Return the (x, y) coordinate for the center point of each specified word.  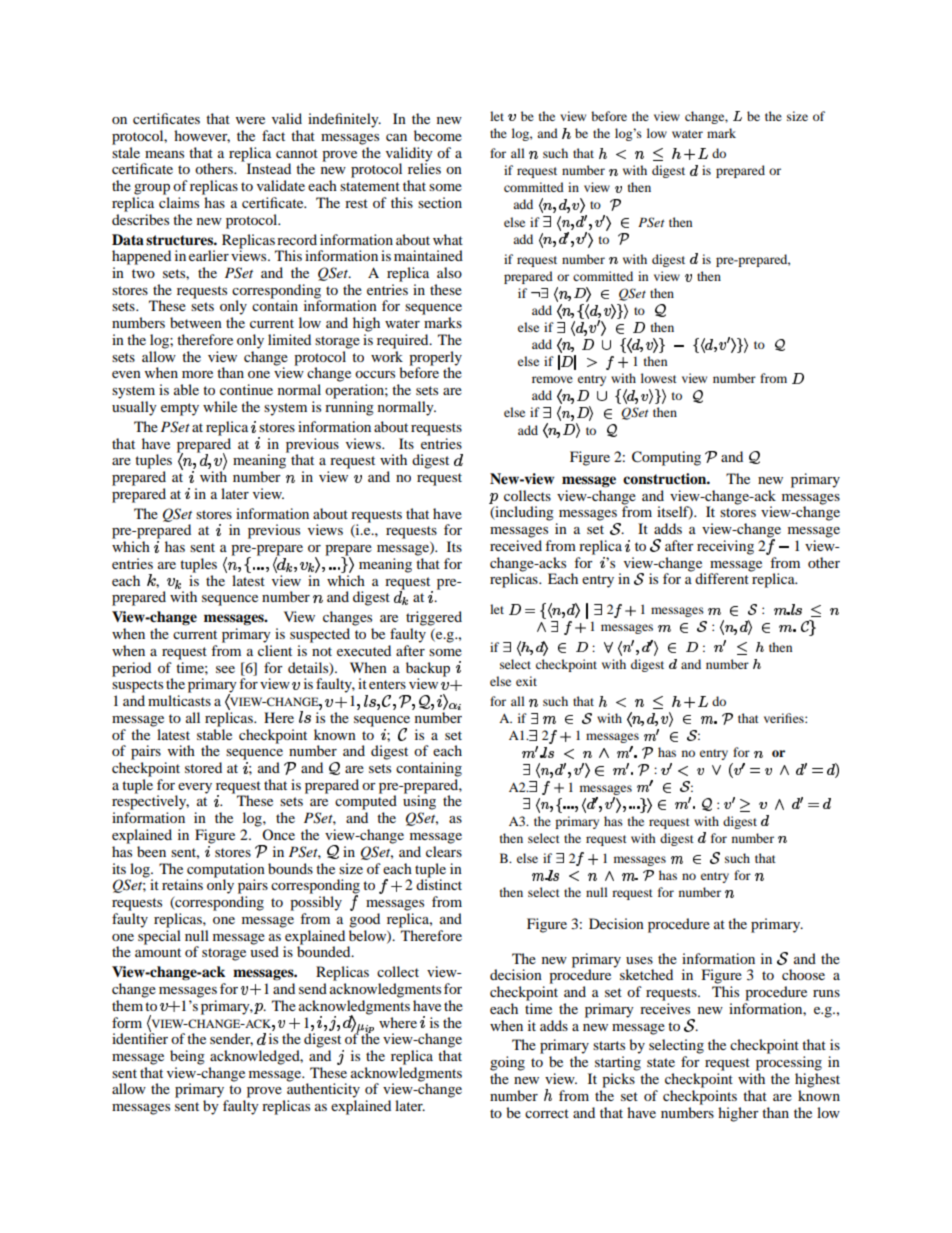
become (438, 135)
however (202, 136)
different (723, 577)
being (187, 1057)
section (440, 202)
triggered (434, 618)
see (225, 669)
